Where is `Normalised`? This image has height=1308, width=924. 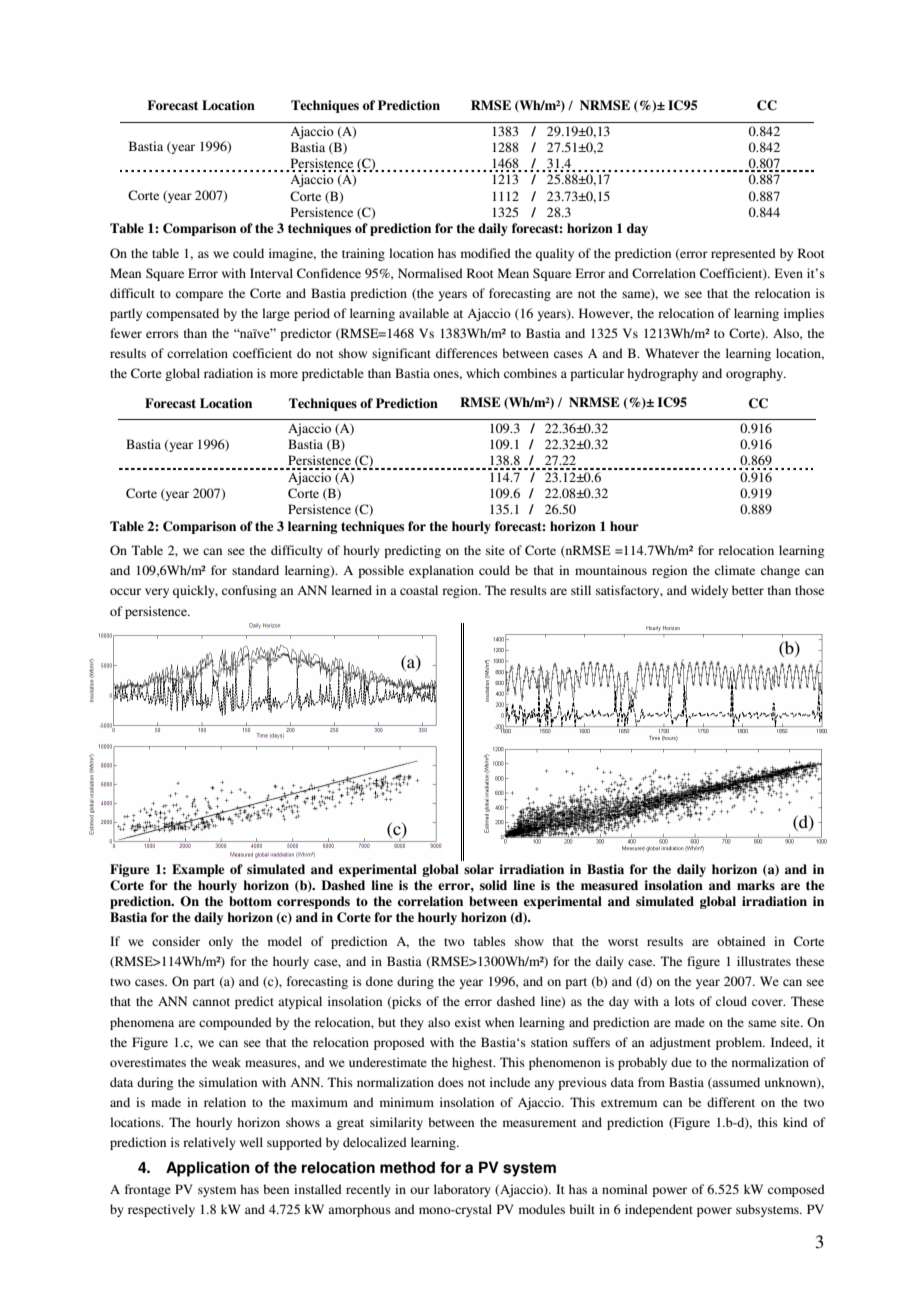 Normalised is located at coordinates (430, 273).
